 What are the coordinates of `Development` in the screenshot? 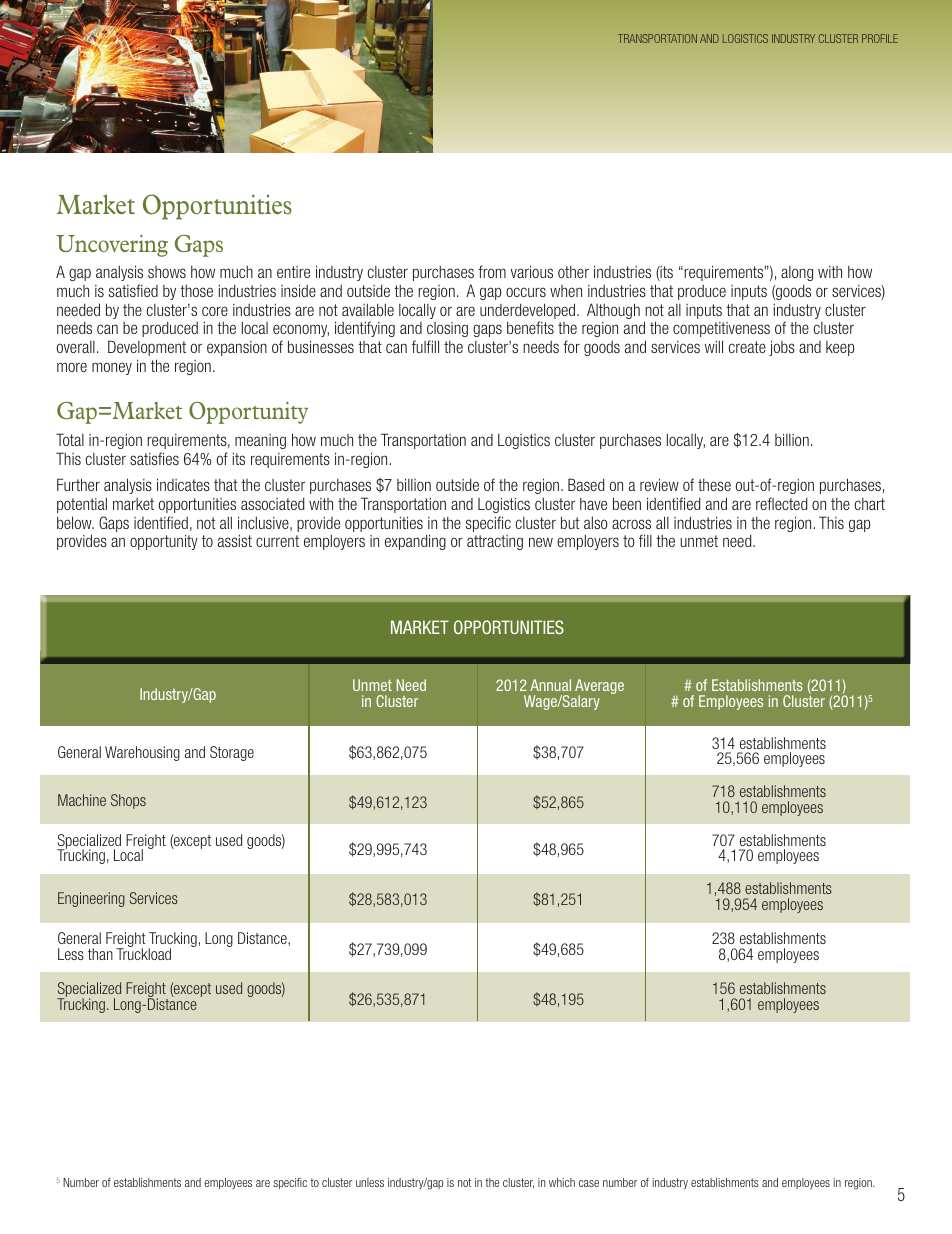 It's located at (147, 348).
